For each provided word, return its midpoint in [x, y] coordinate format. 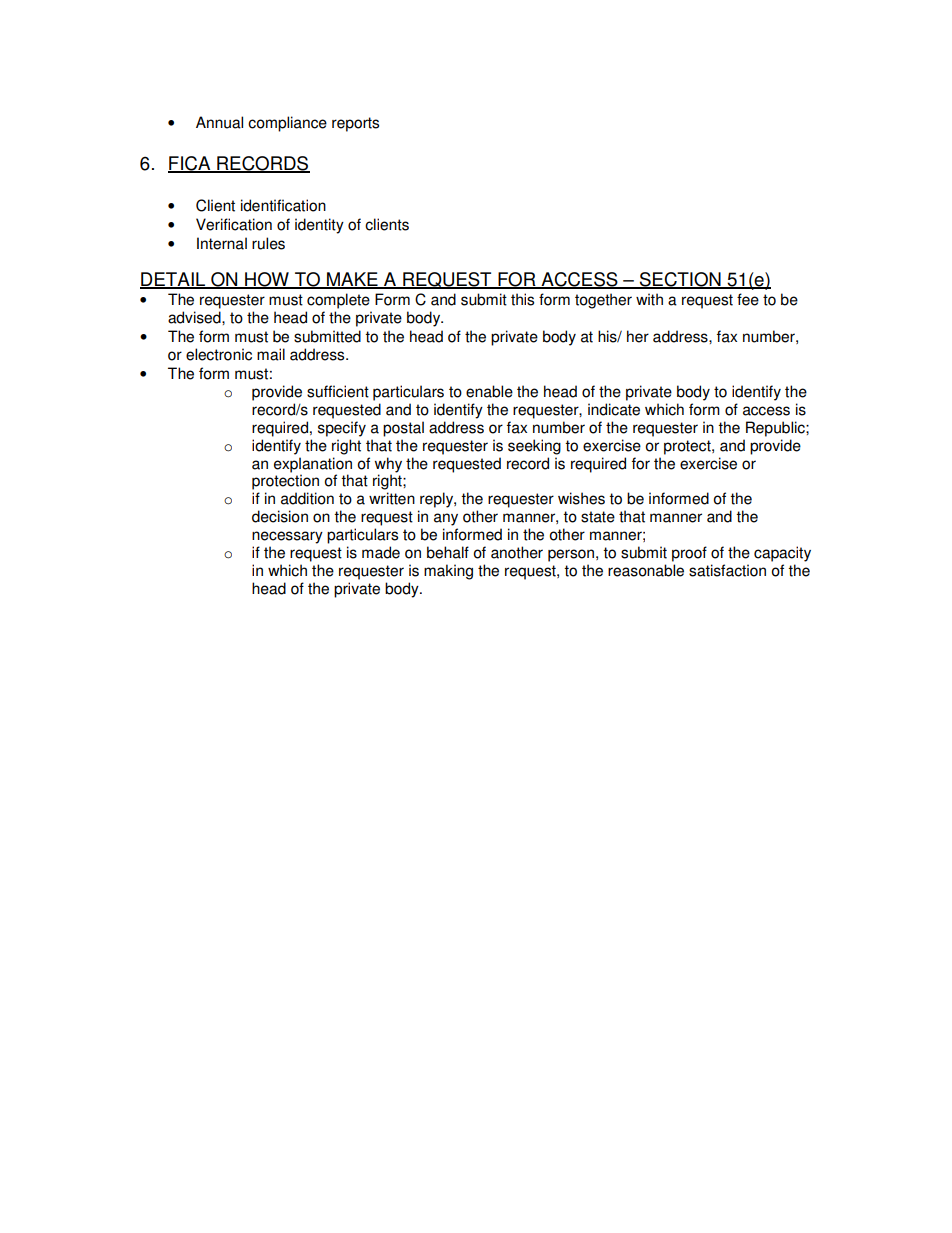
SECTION [680, 280]
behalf [448, 552]
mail [271, 354]
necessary [287, 537]
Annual [219, 122]
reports [355, 124]
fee [748, 299]
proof [689, 554]
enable [489, 391]
